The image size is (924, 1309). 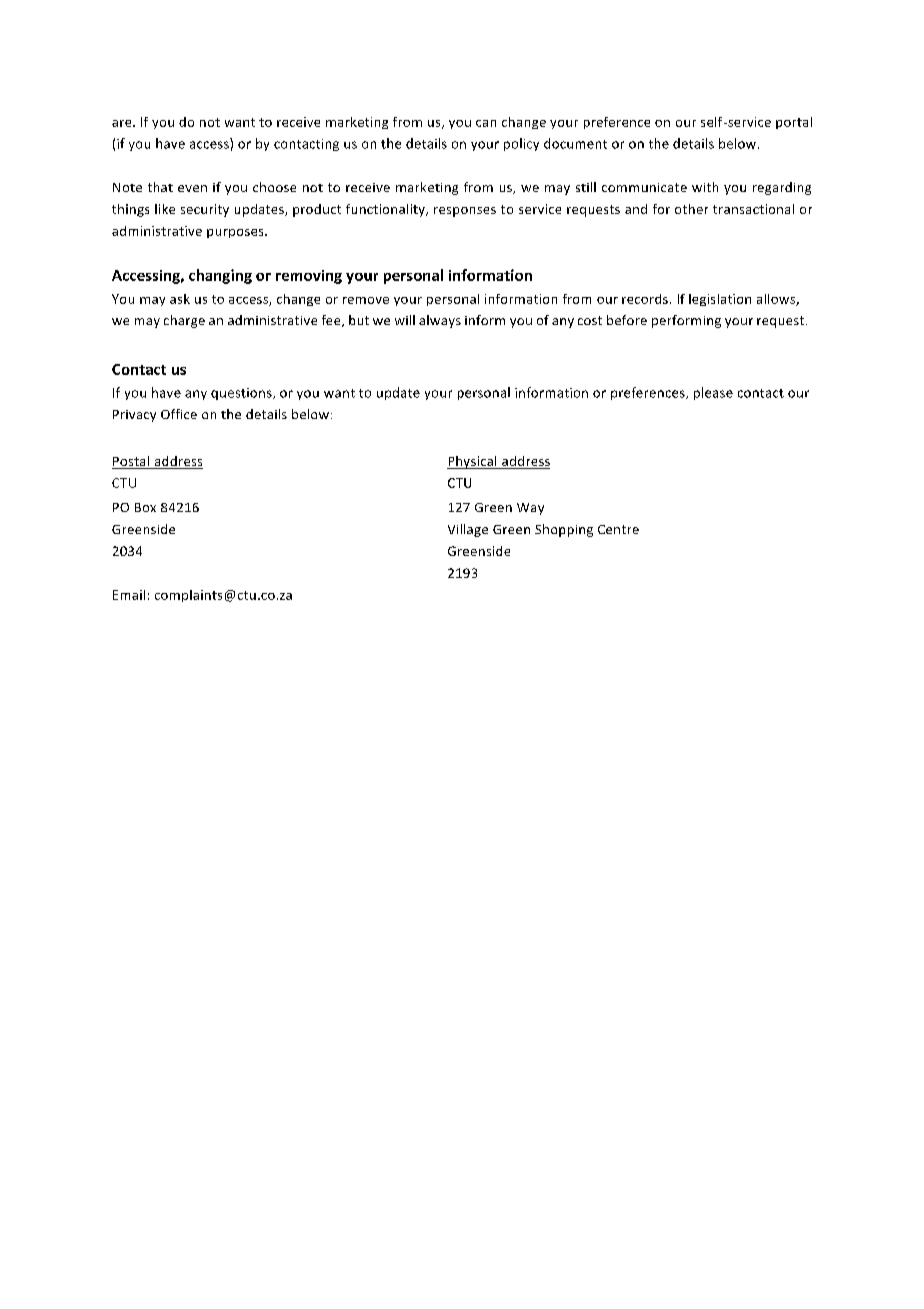 I want to click on portal, so click(x=794, y=123).
